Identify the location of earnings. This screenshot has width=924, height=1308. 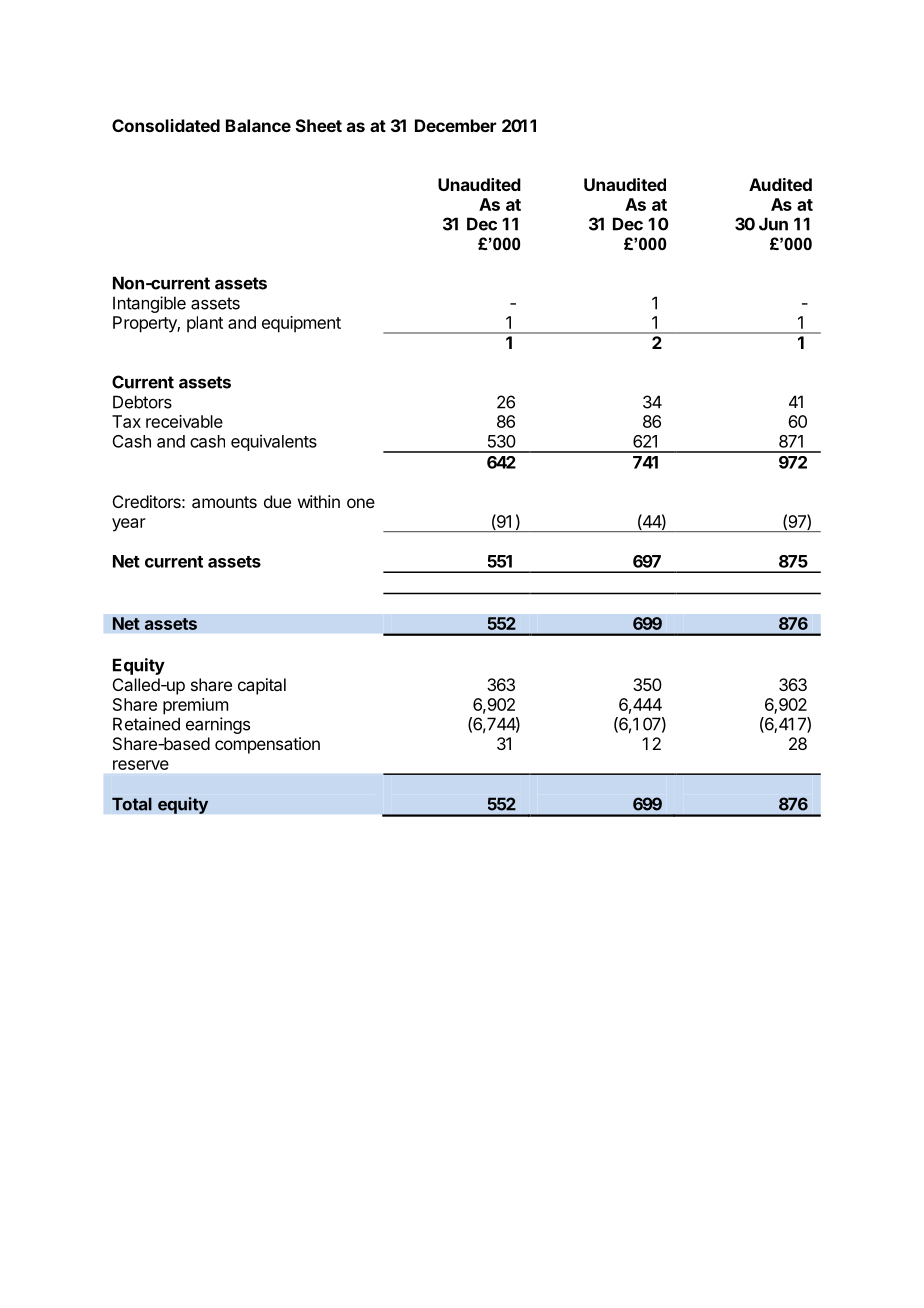
(218, 725).
